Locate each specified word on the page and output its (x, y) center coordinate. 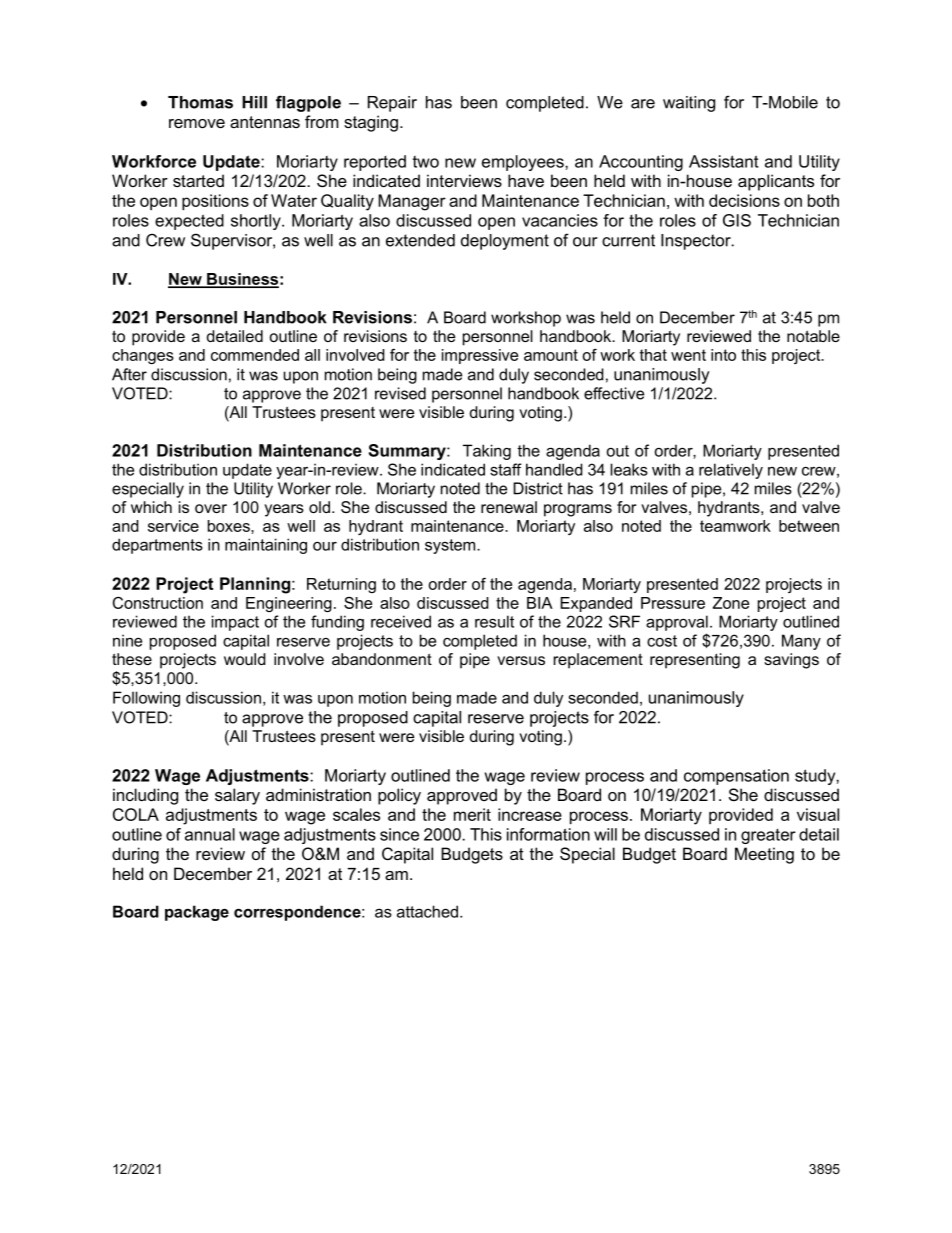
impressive (480, 356)
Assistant (724, 161)
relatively (731, 471)
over (211, 508)
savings (791, 661)
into (723, 355)
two (426, 162)
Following (146, 699)
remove (197, 123)
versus (521, 660)
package (197, 913)
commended (255, 355)
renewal (509, 507)
